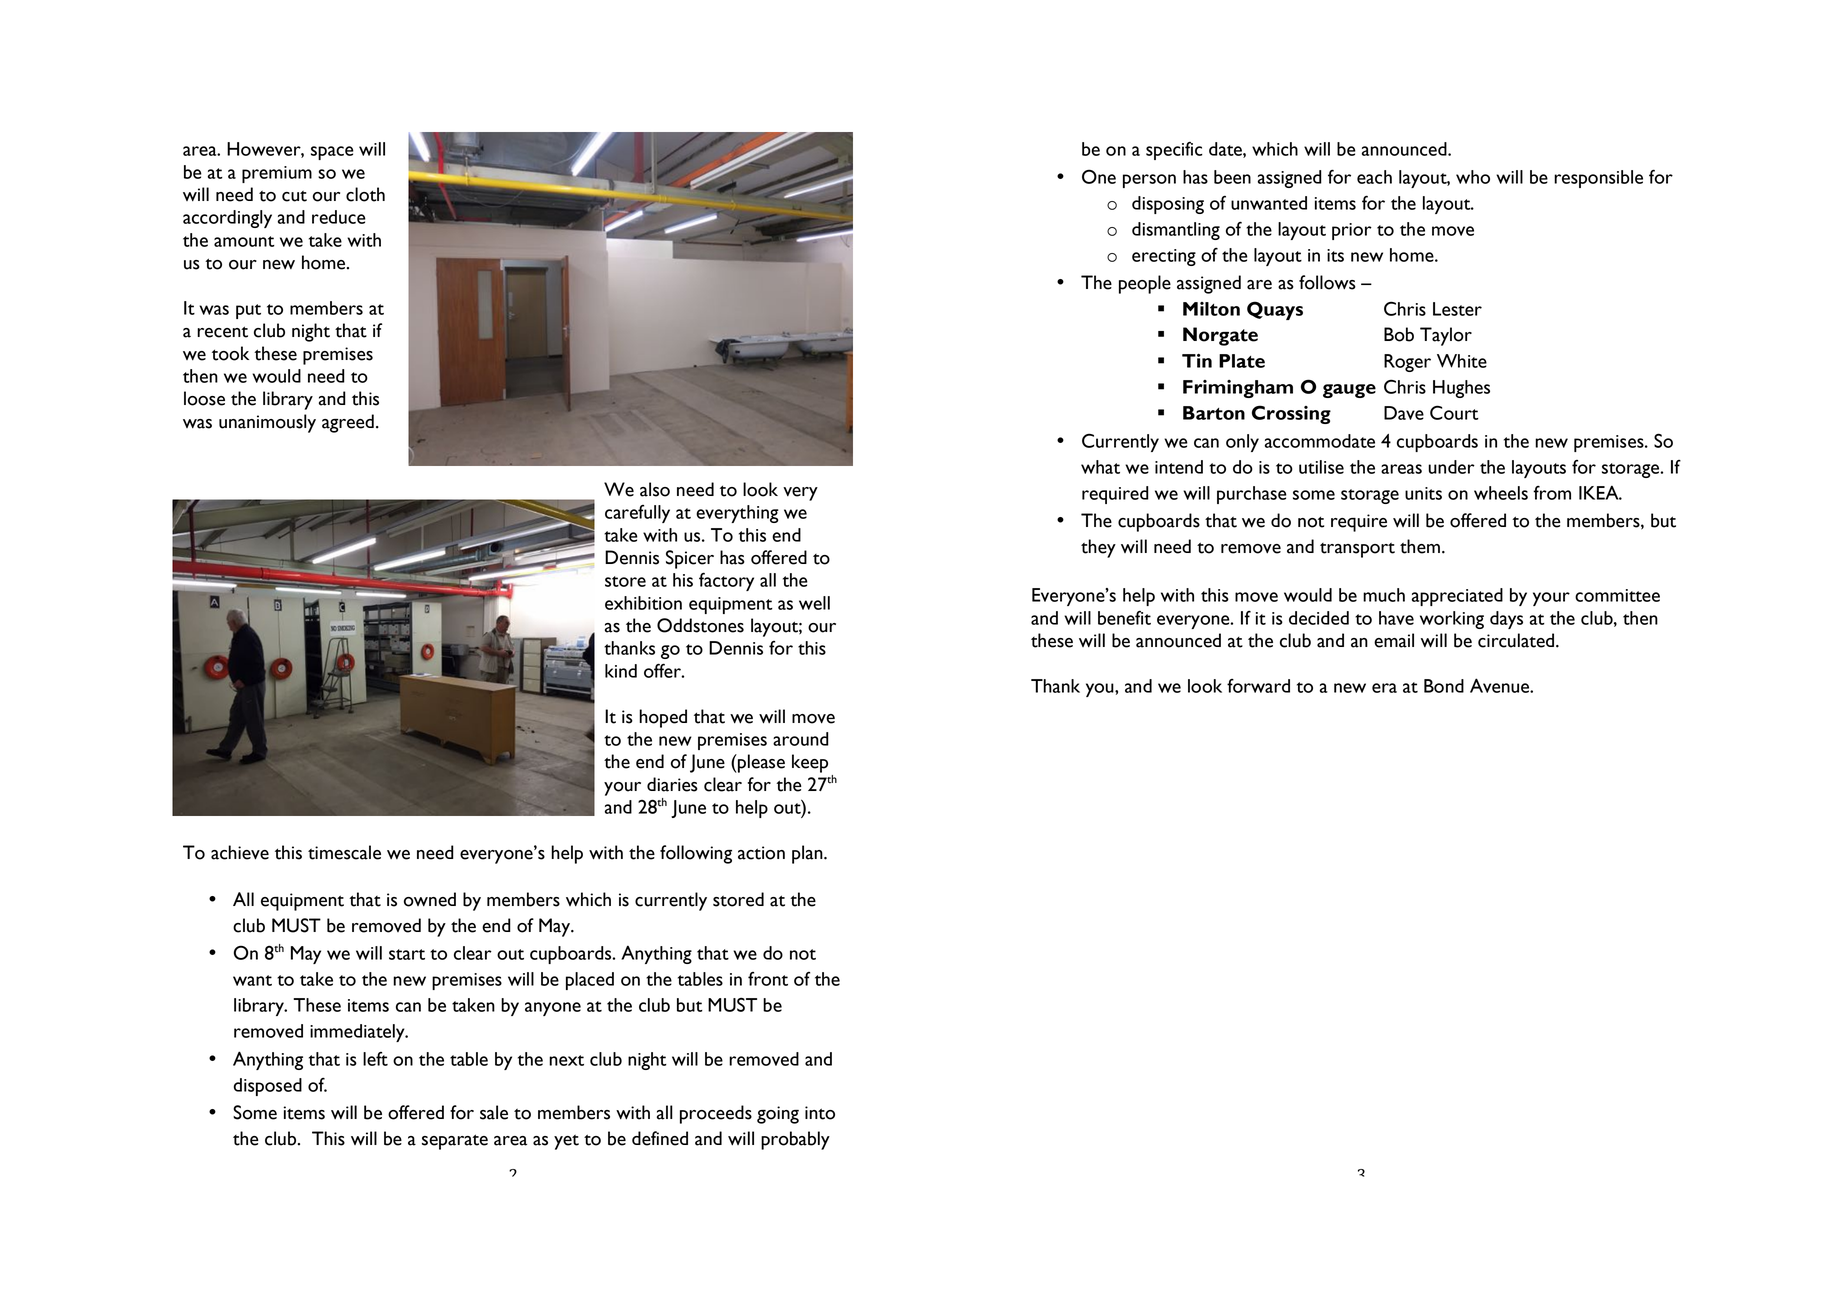 This page has height=1289, width=1823. I want to click on who, so click(1473, 177).
